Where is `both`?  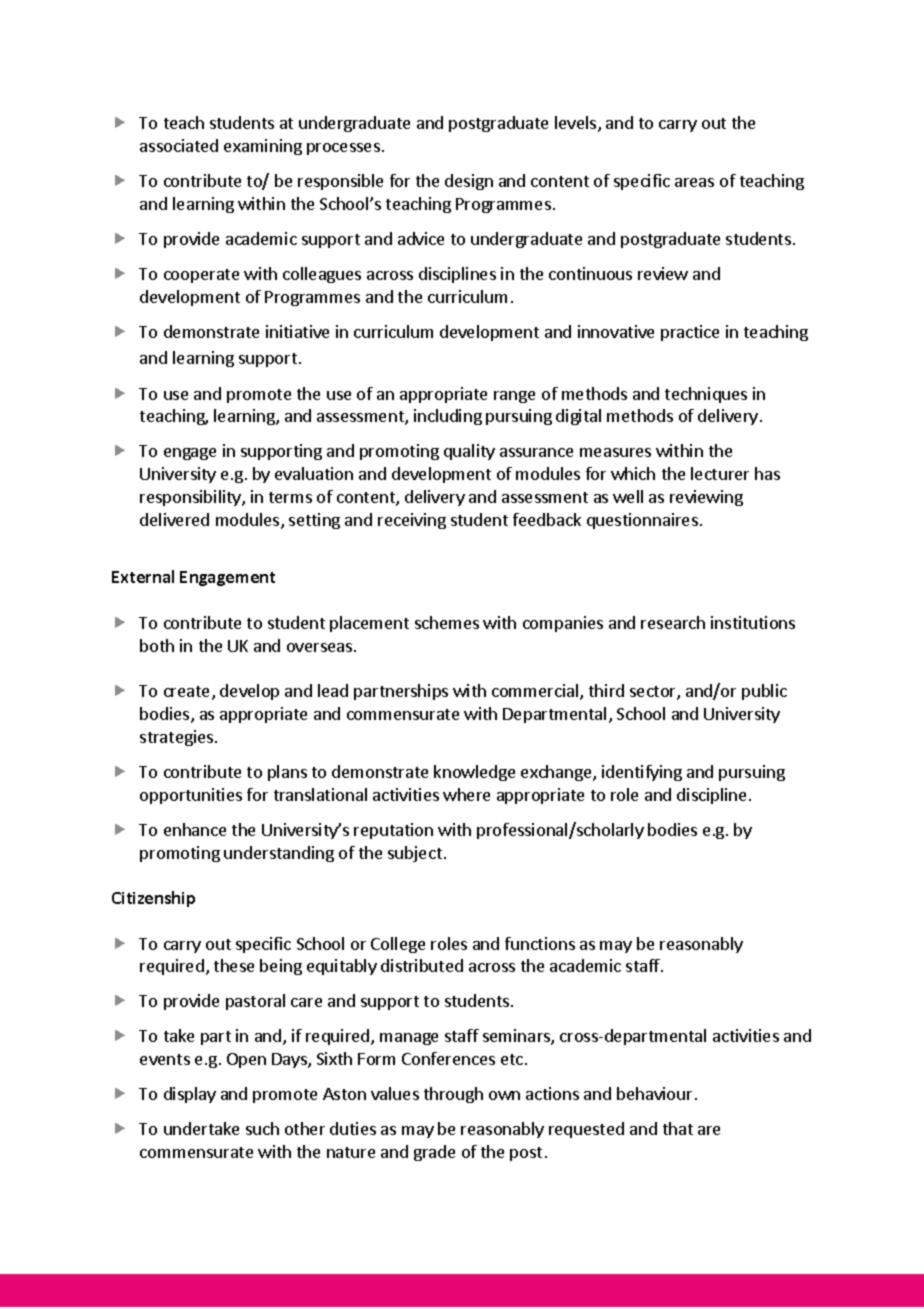 both is located at coordinates (157, 645).
